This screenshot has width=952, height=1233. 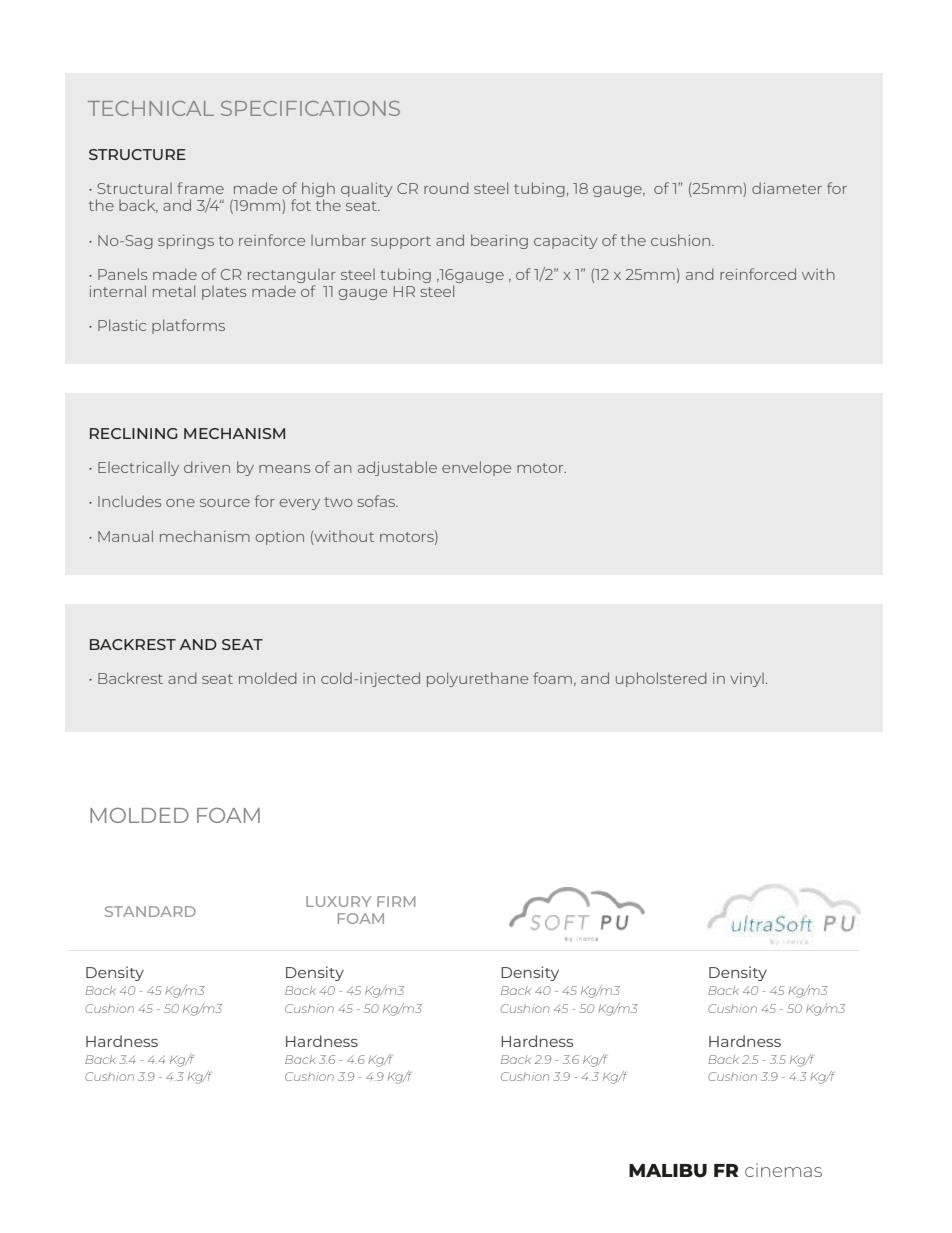 I want to click on STANDARD, so click(x=150, y=911).
